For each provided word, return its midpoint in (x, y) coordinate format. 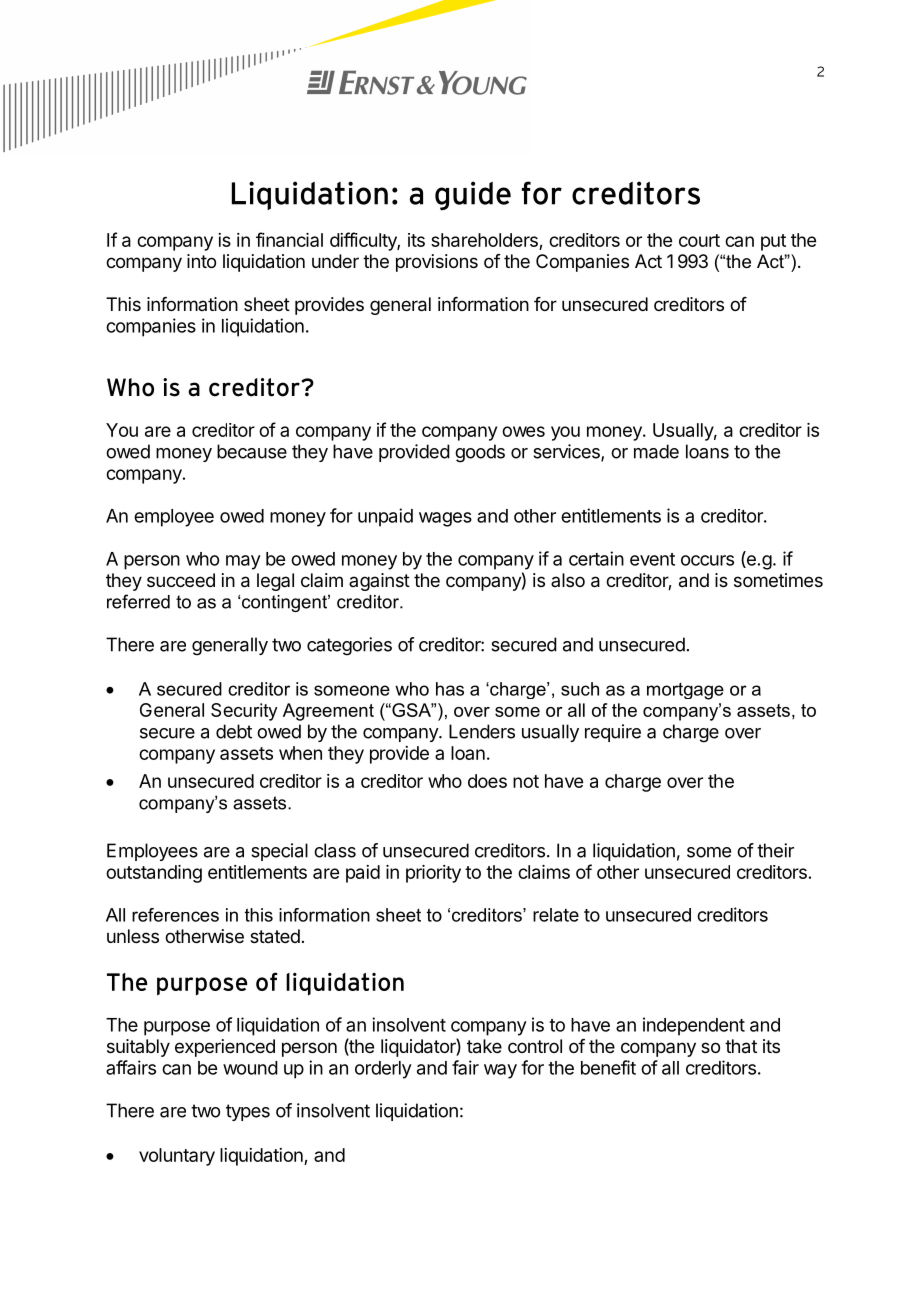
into (201, 261)
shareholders (484, 240)
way (500, 1071)
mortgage (685, 691)
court (699, 240)
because (252, 451)
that (741, 1046)
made (656, 451)
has (450, 689)
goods (480, 453)
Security (244, 712)
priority (433, 874)
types (248, 1112)
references (175, 915)
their (775, 850)
